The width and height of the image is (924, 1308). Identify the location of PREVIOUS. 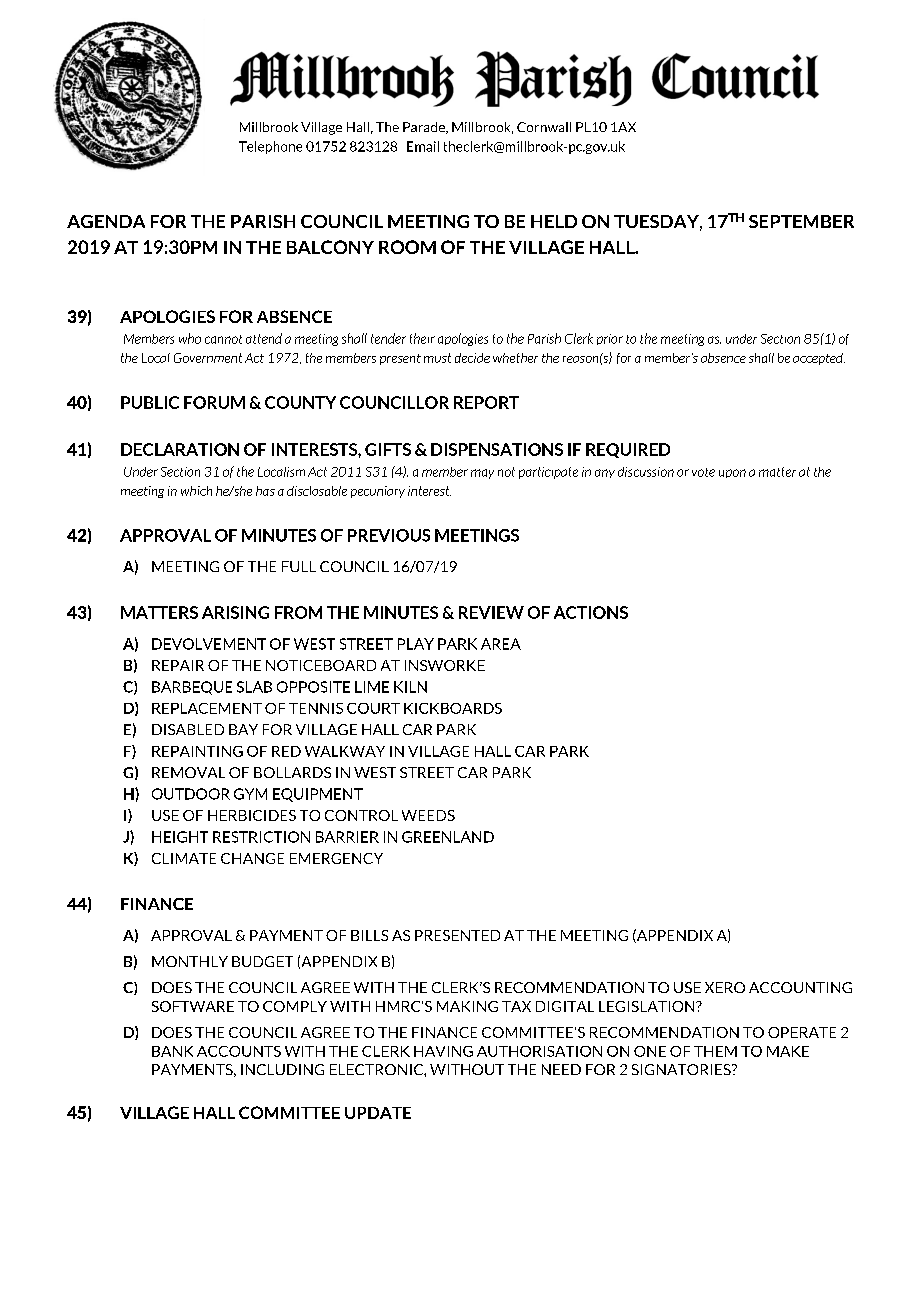
(389, 535).
